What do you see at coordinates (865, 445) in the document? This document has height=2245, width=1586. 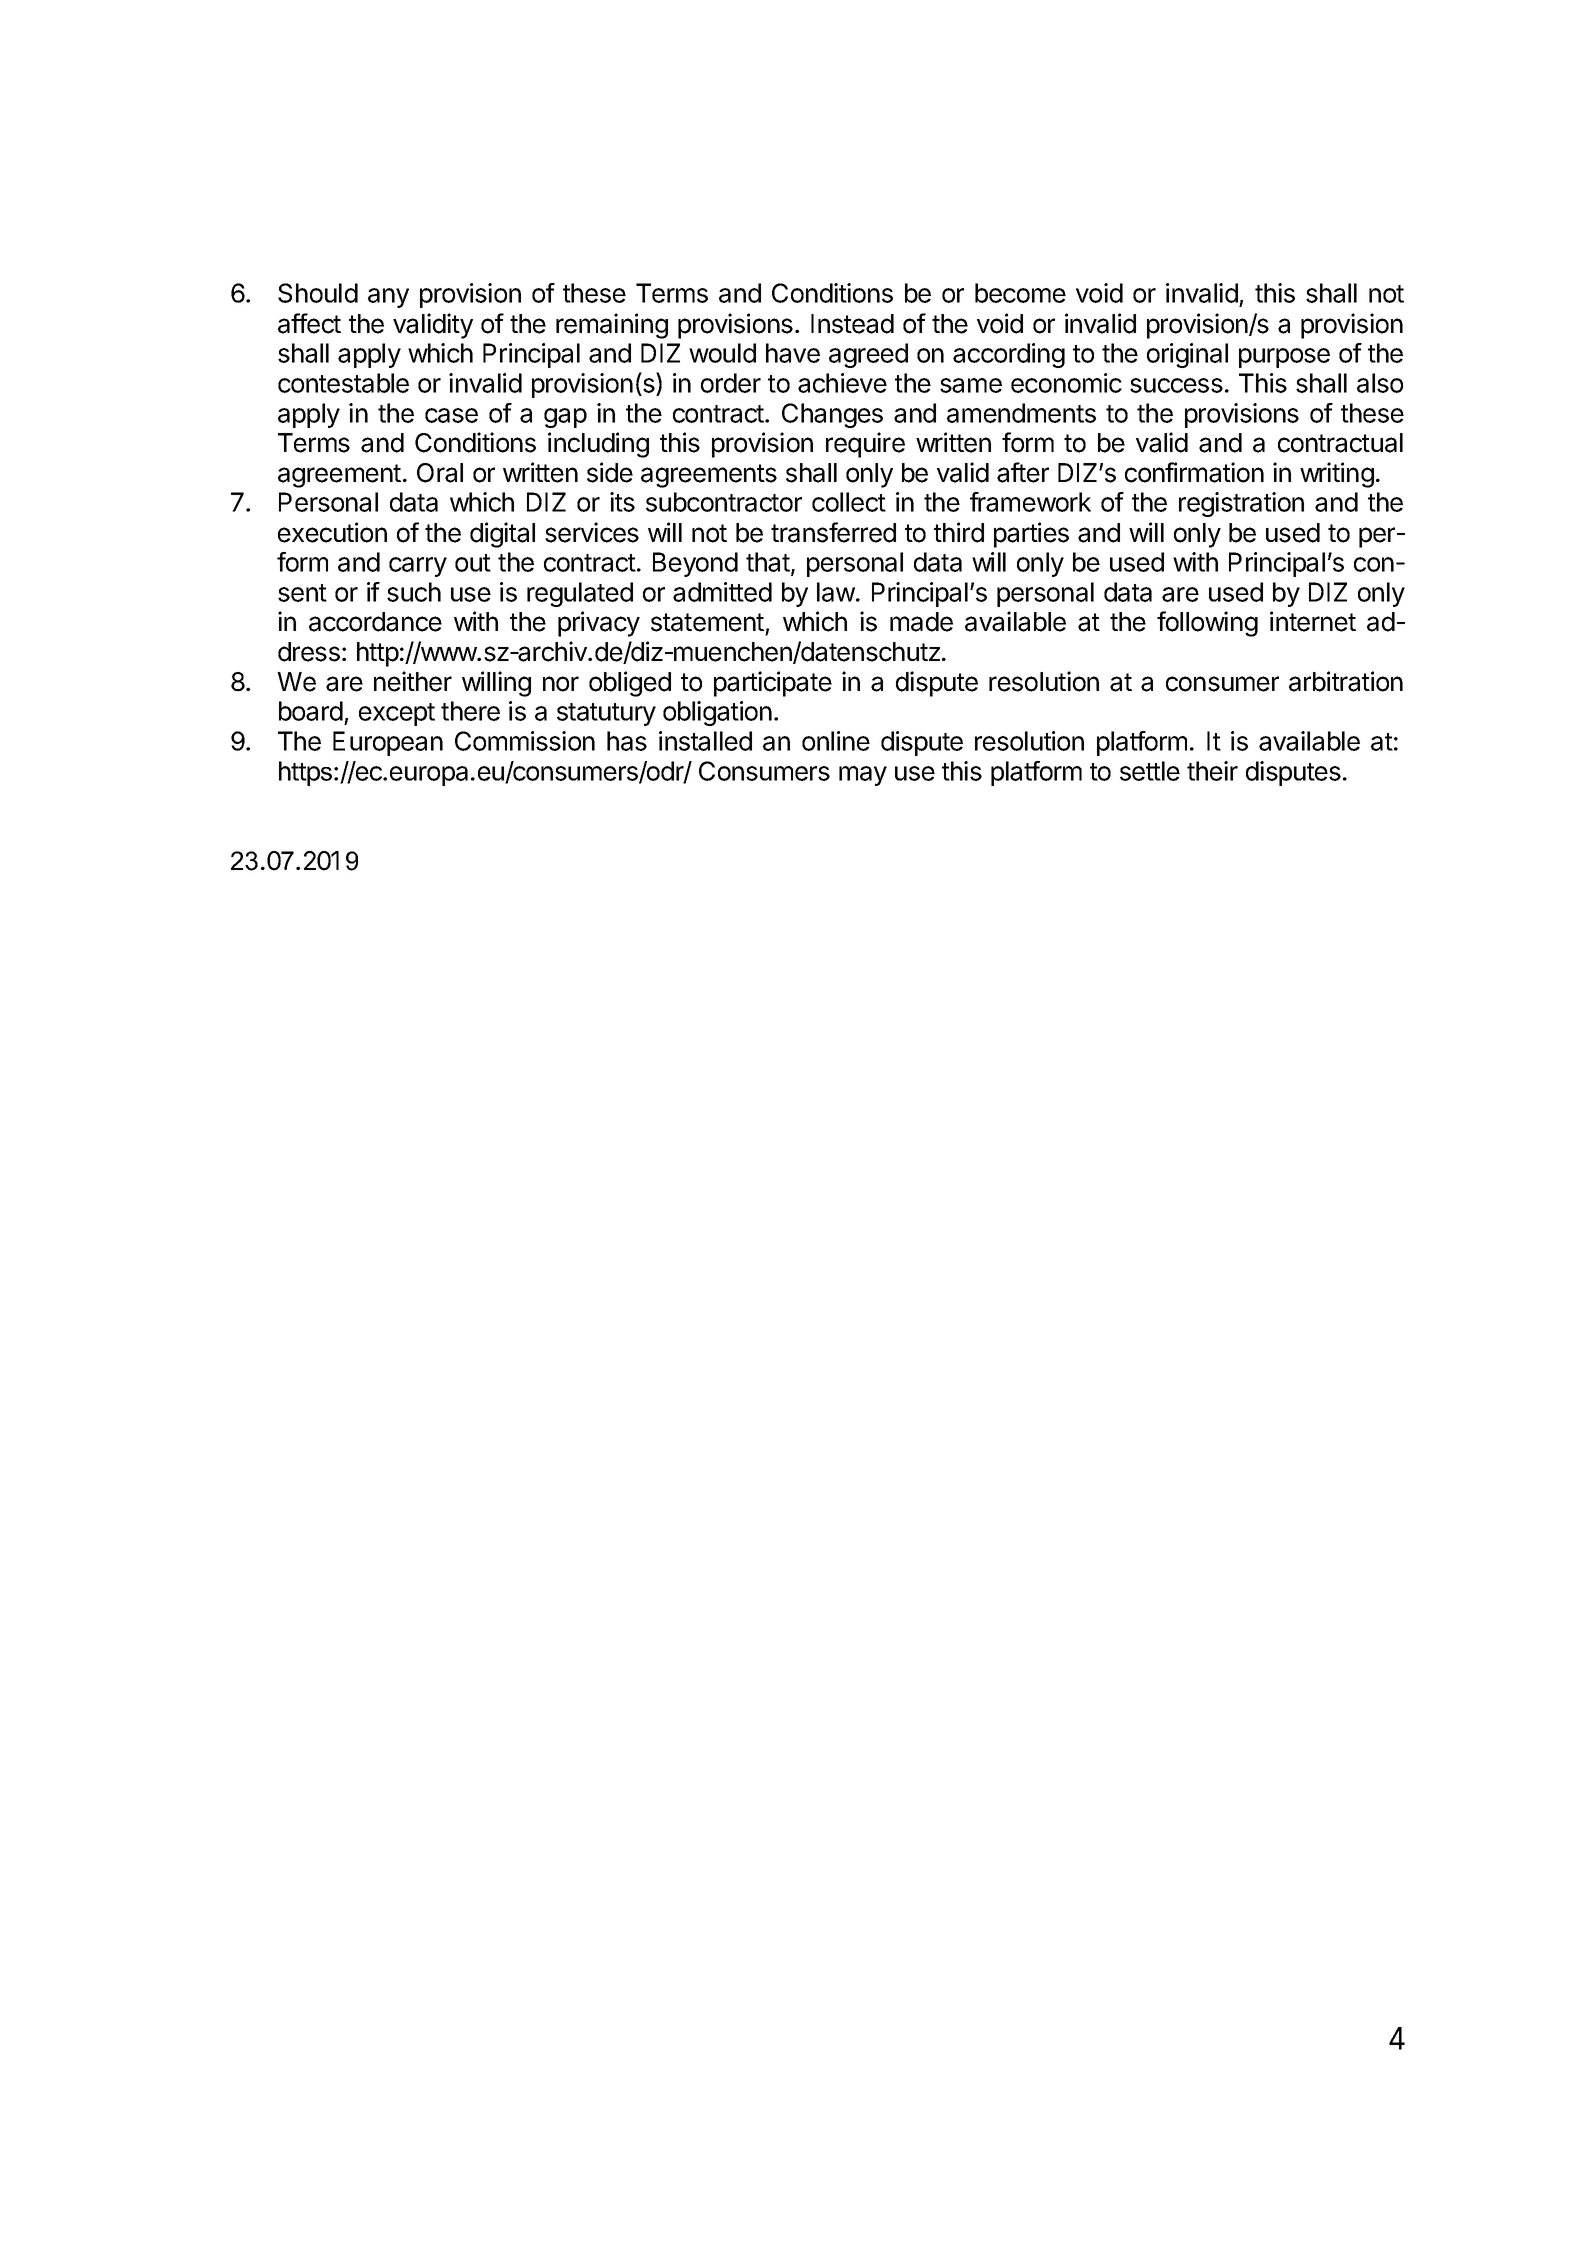 I see `require` at bounding box center [865, 445].
